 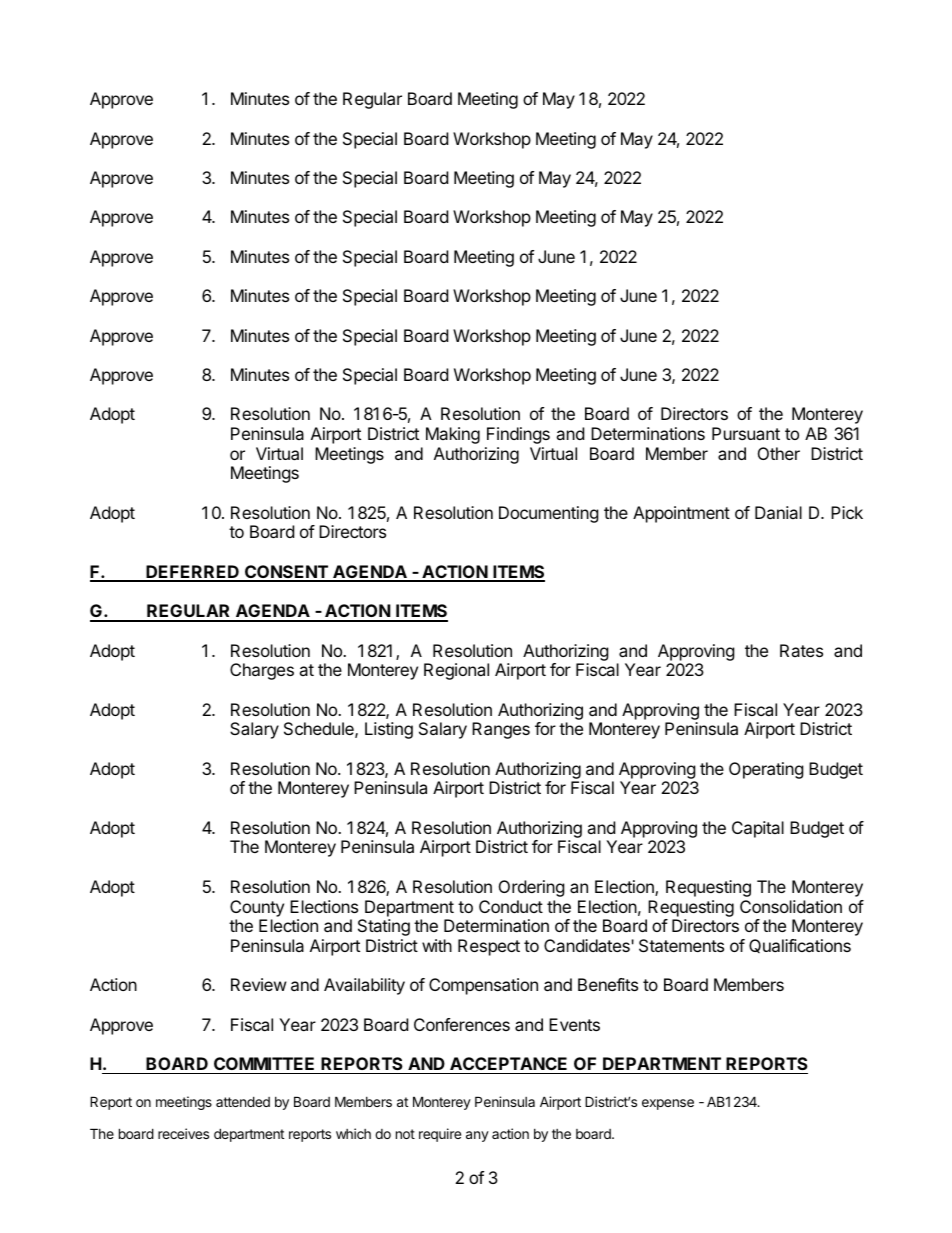 What do you see at coordinates (501, 730) in the screenshot?
I see `Ranges` at bounding box center [501, 730].
